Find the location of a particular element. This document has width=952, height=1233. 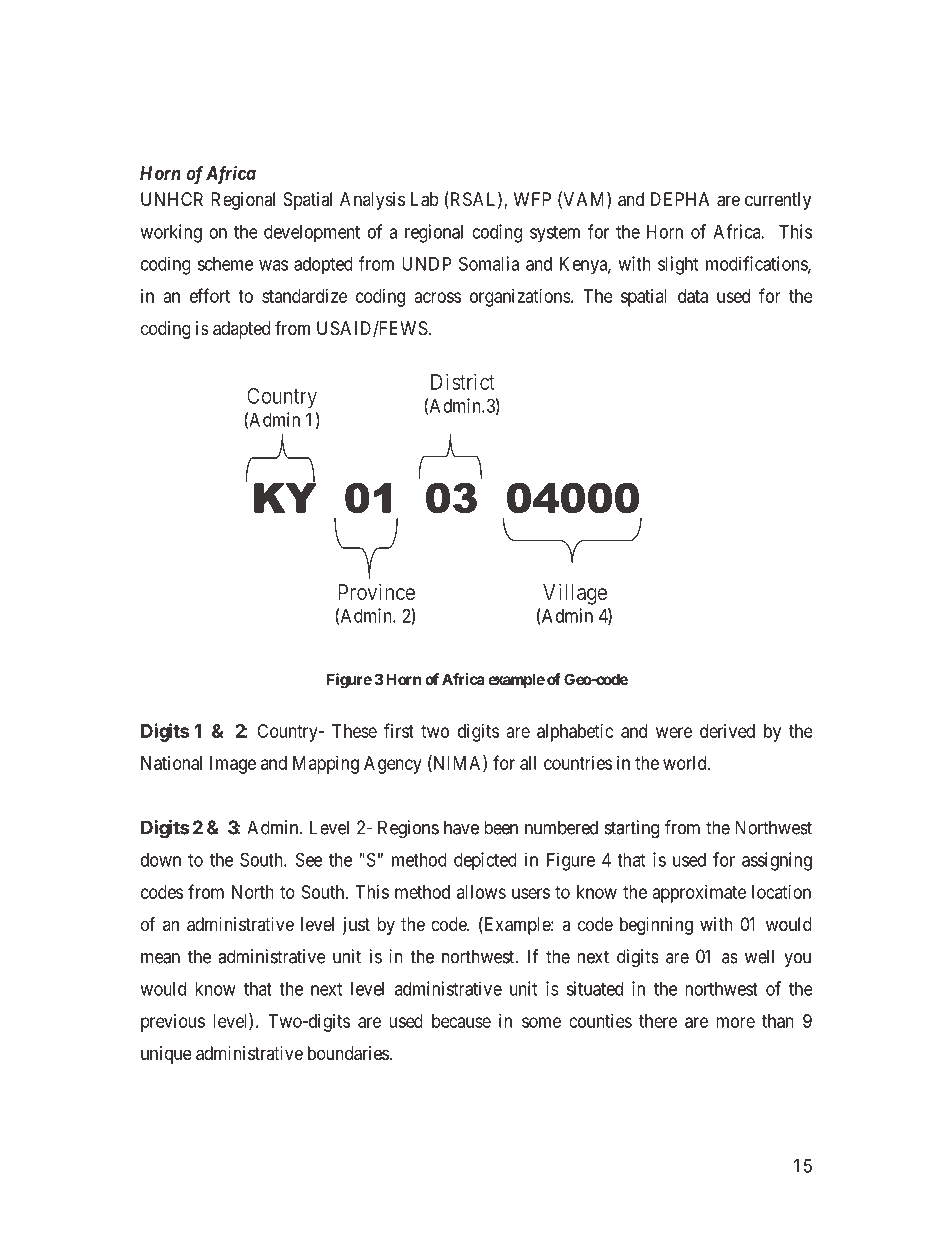

were is located at coordinates (674, 732).
